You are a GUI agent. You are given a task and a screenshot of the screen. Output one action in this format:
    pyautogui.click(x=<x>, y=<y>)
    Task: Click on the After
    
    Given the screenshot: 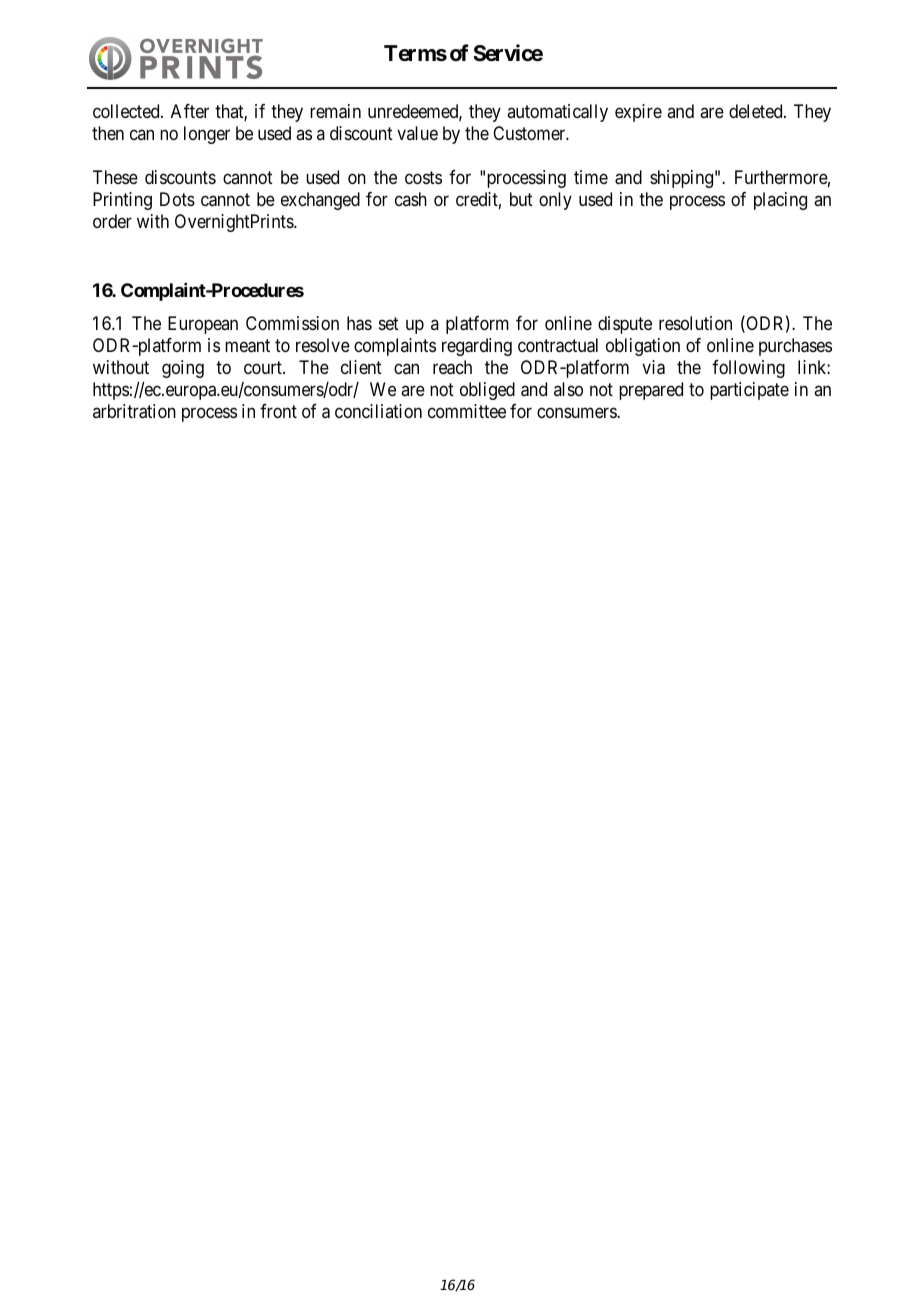 What is the action you would take?
    pyautogui.click(x=190, y=111)
